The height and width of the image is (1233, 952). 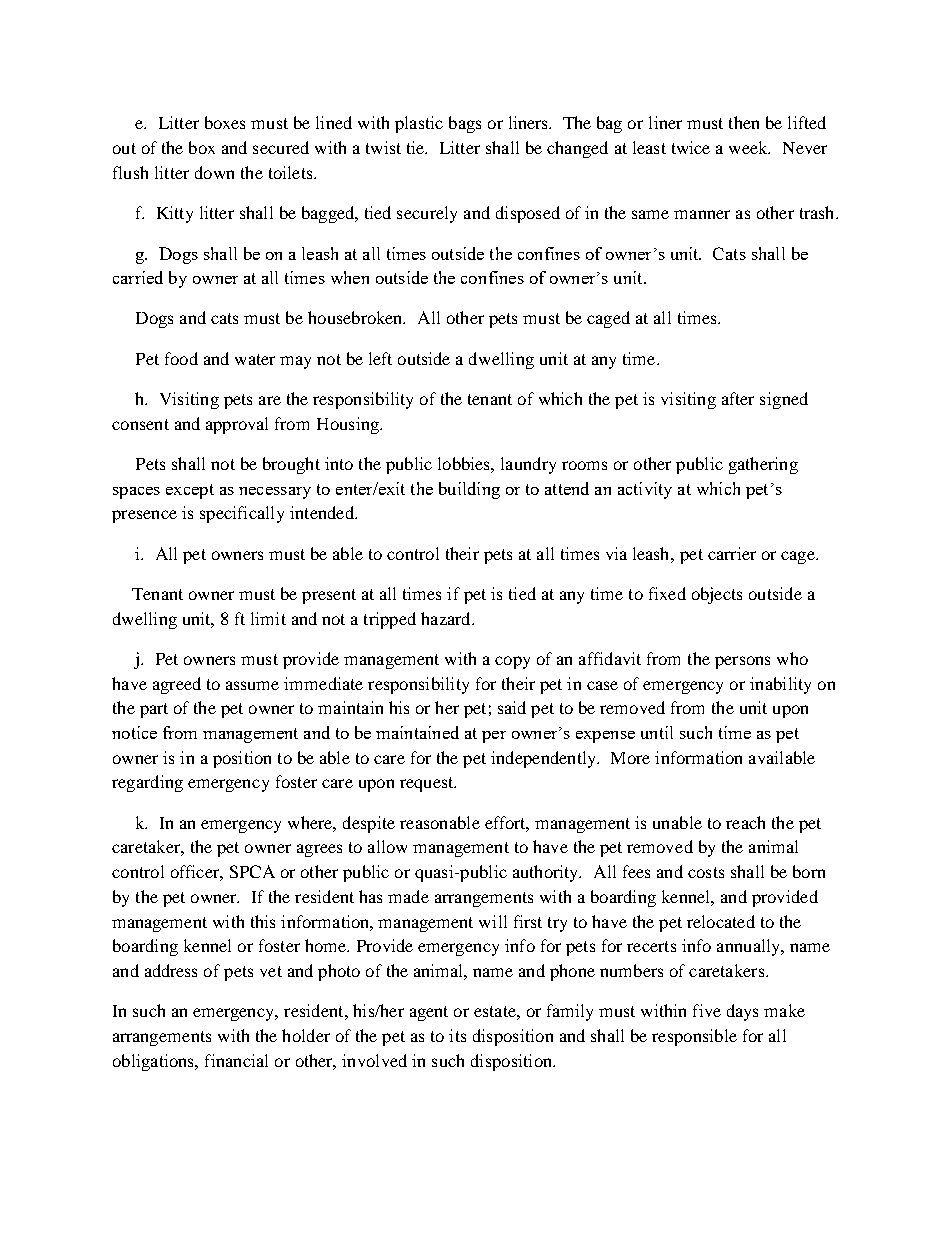 What do you see at coordinates (214, 172) in the image?
I see `down` at bounding box center [214, 172].
